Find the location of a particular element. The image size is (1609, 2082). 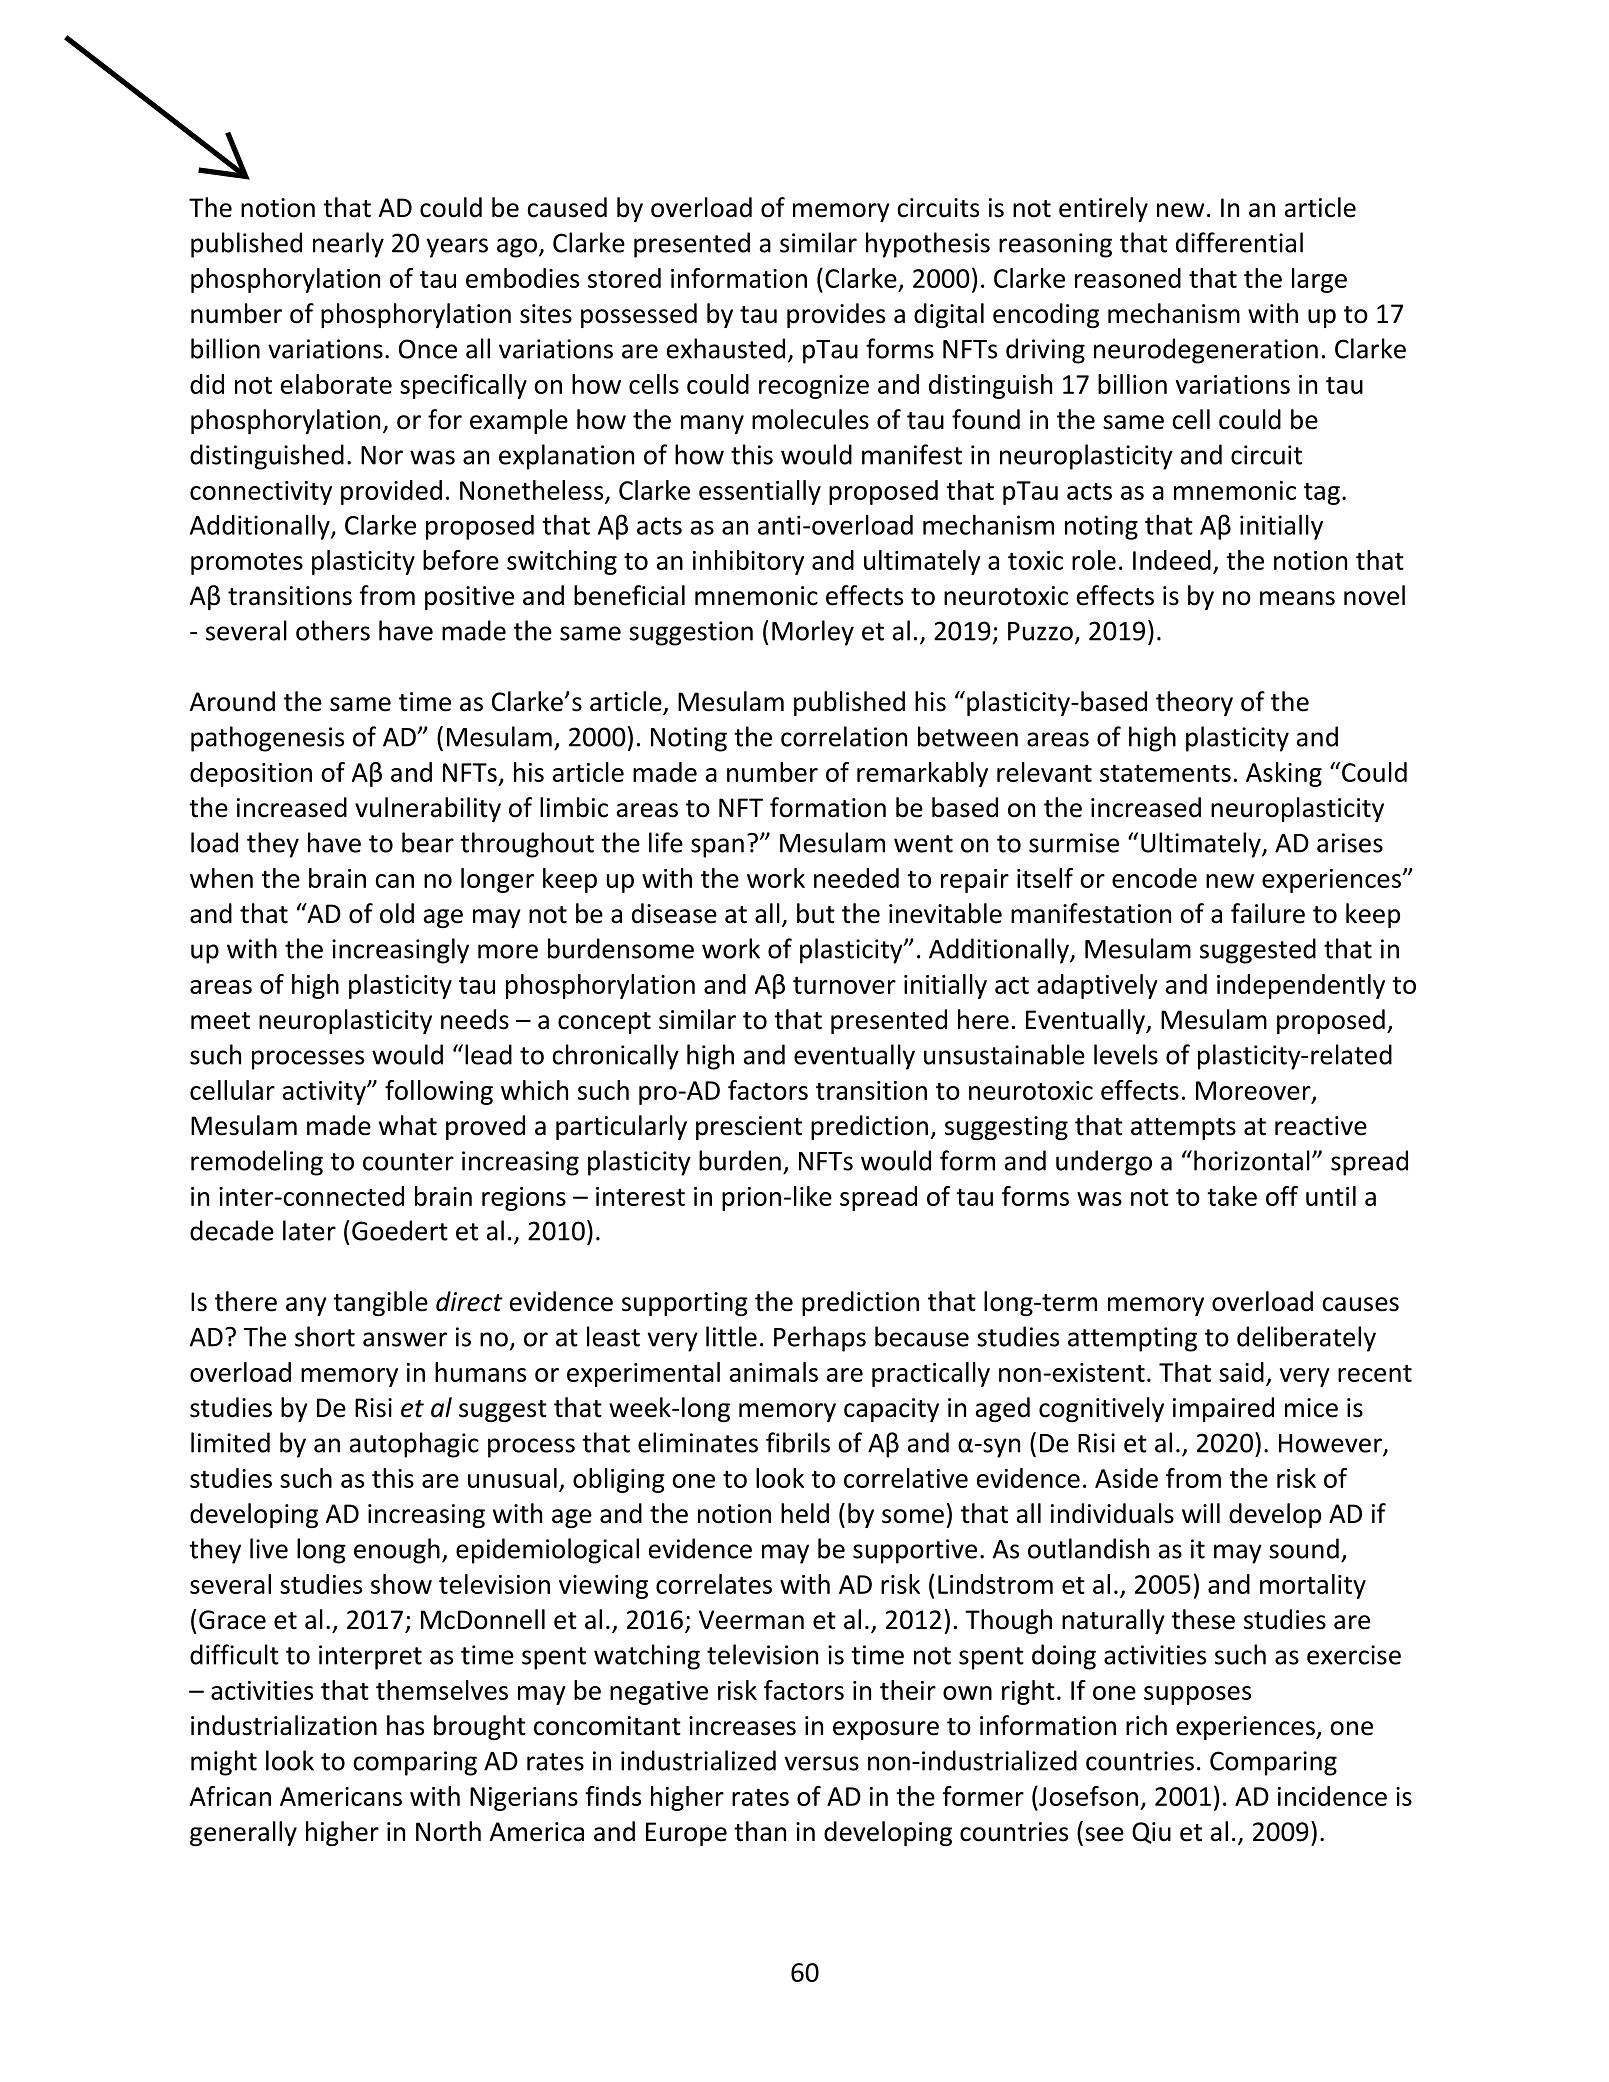

others is located at coordinates (333, 630).
